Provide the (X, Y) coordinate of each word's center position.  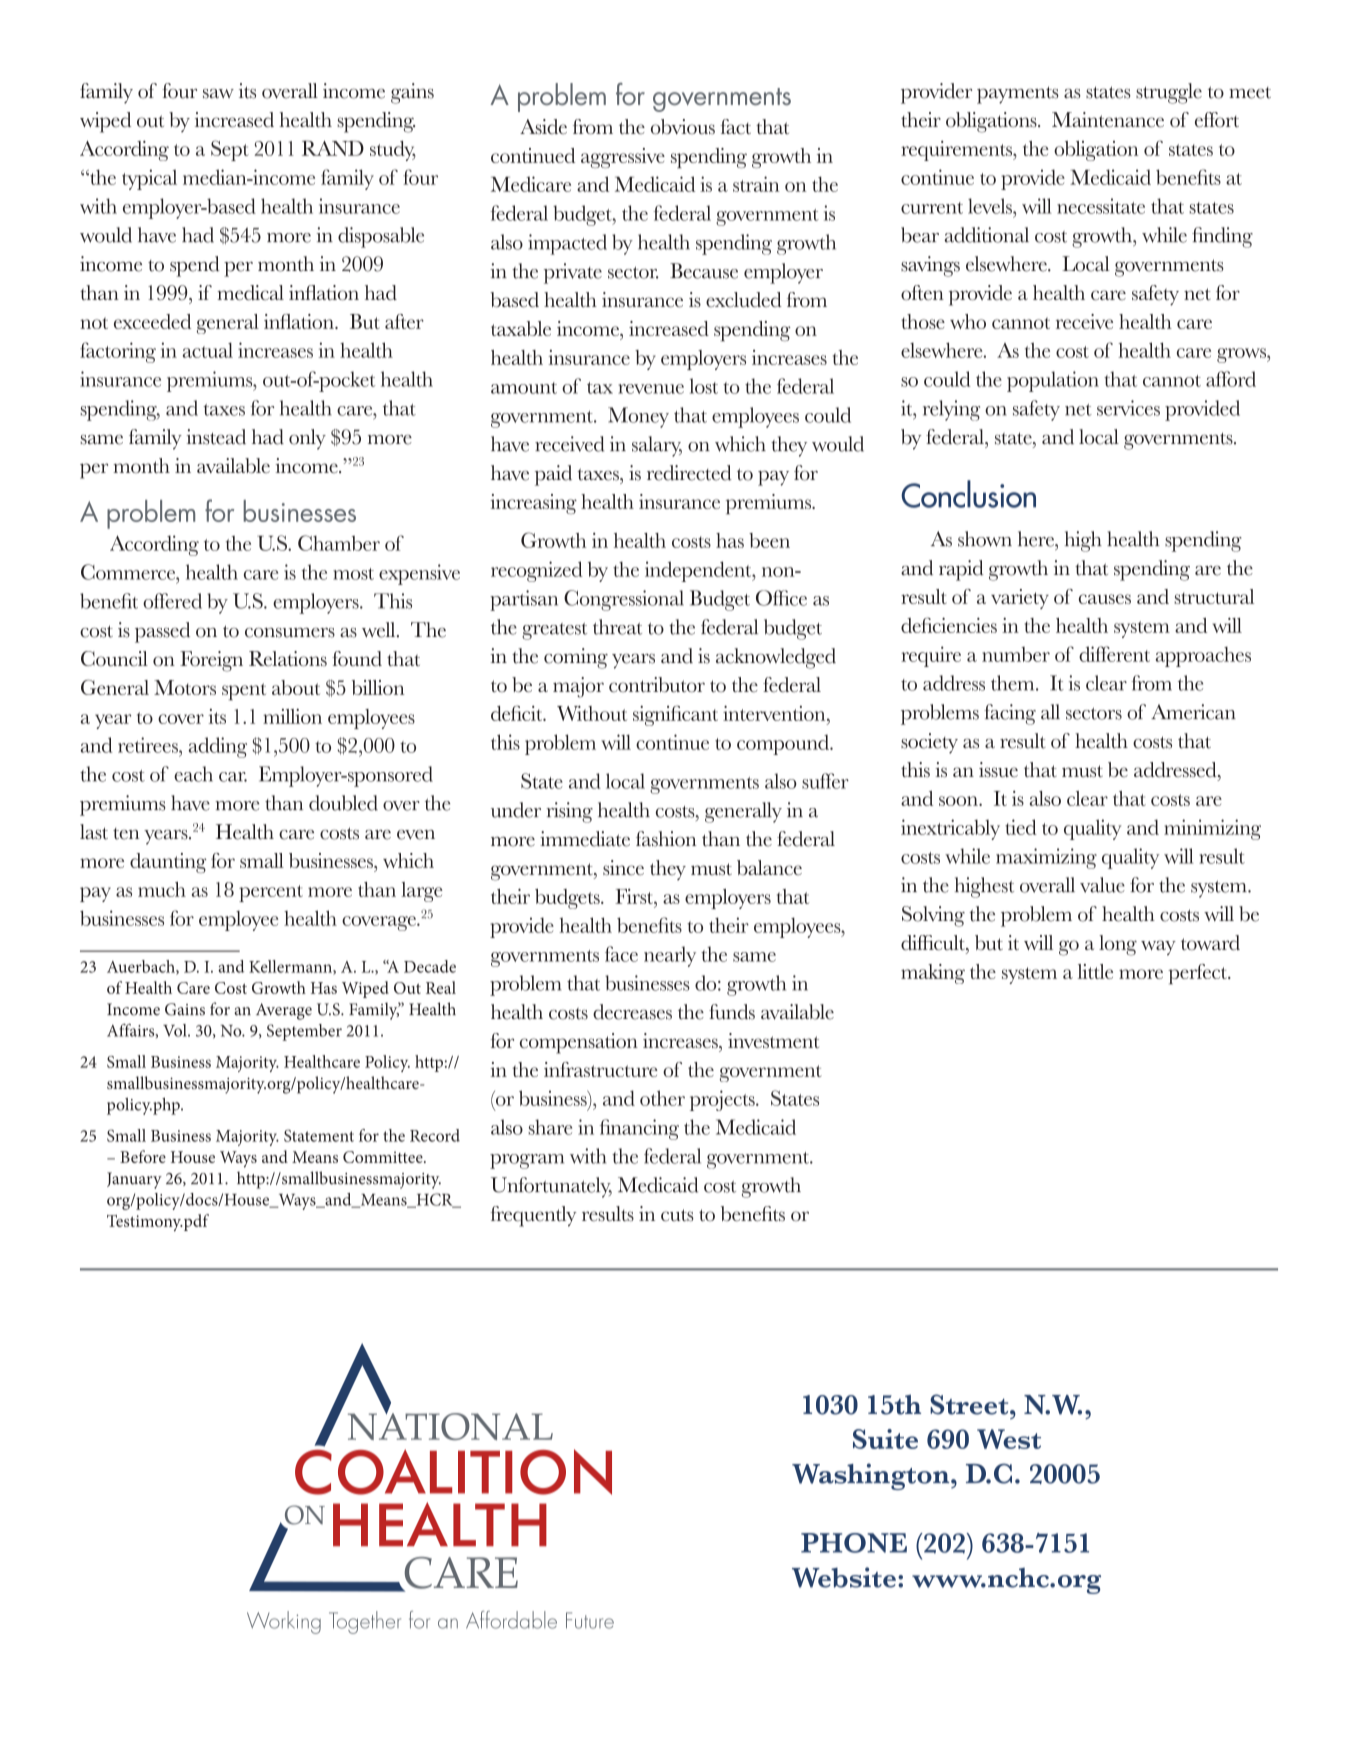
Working (284, 1622)
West (1009, 1439)
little (1095, 971)
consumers (290, 633)
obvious (683, 126)
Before (143, 1156)
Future (590, 1620)
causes (1105, 599)
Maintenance (1108, 120)
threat (617, 627)
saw (218, 94)
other (662, 1098)
